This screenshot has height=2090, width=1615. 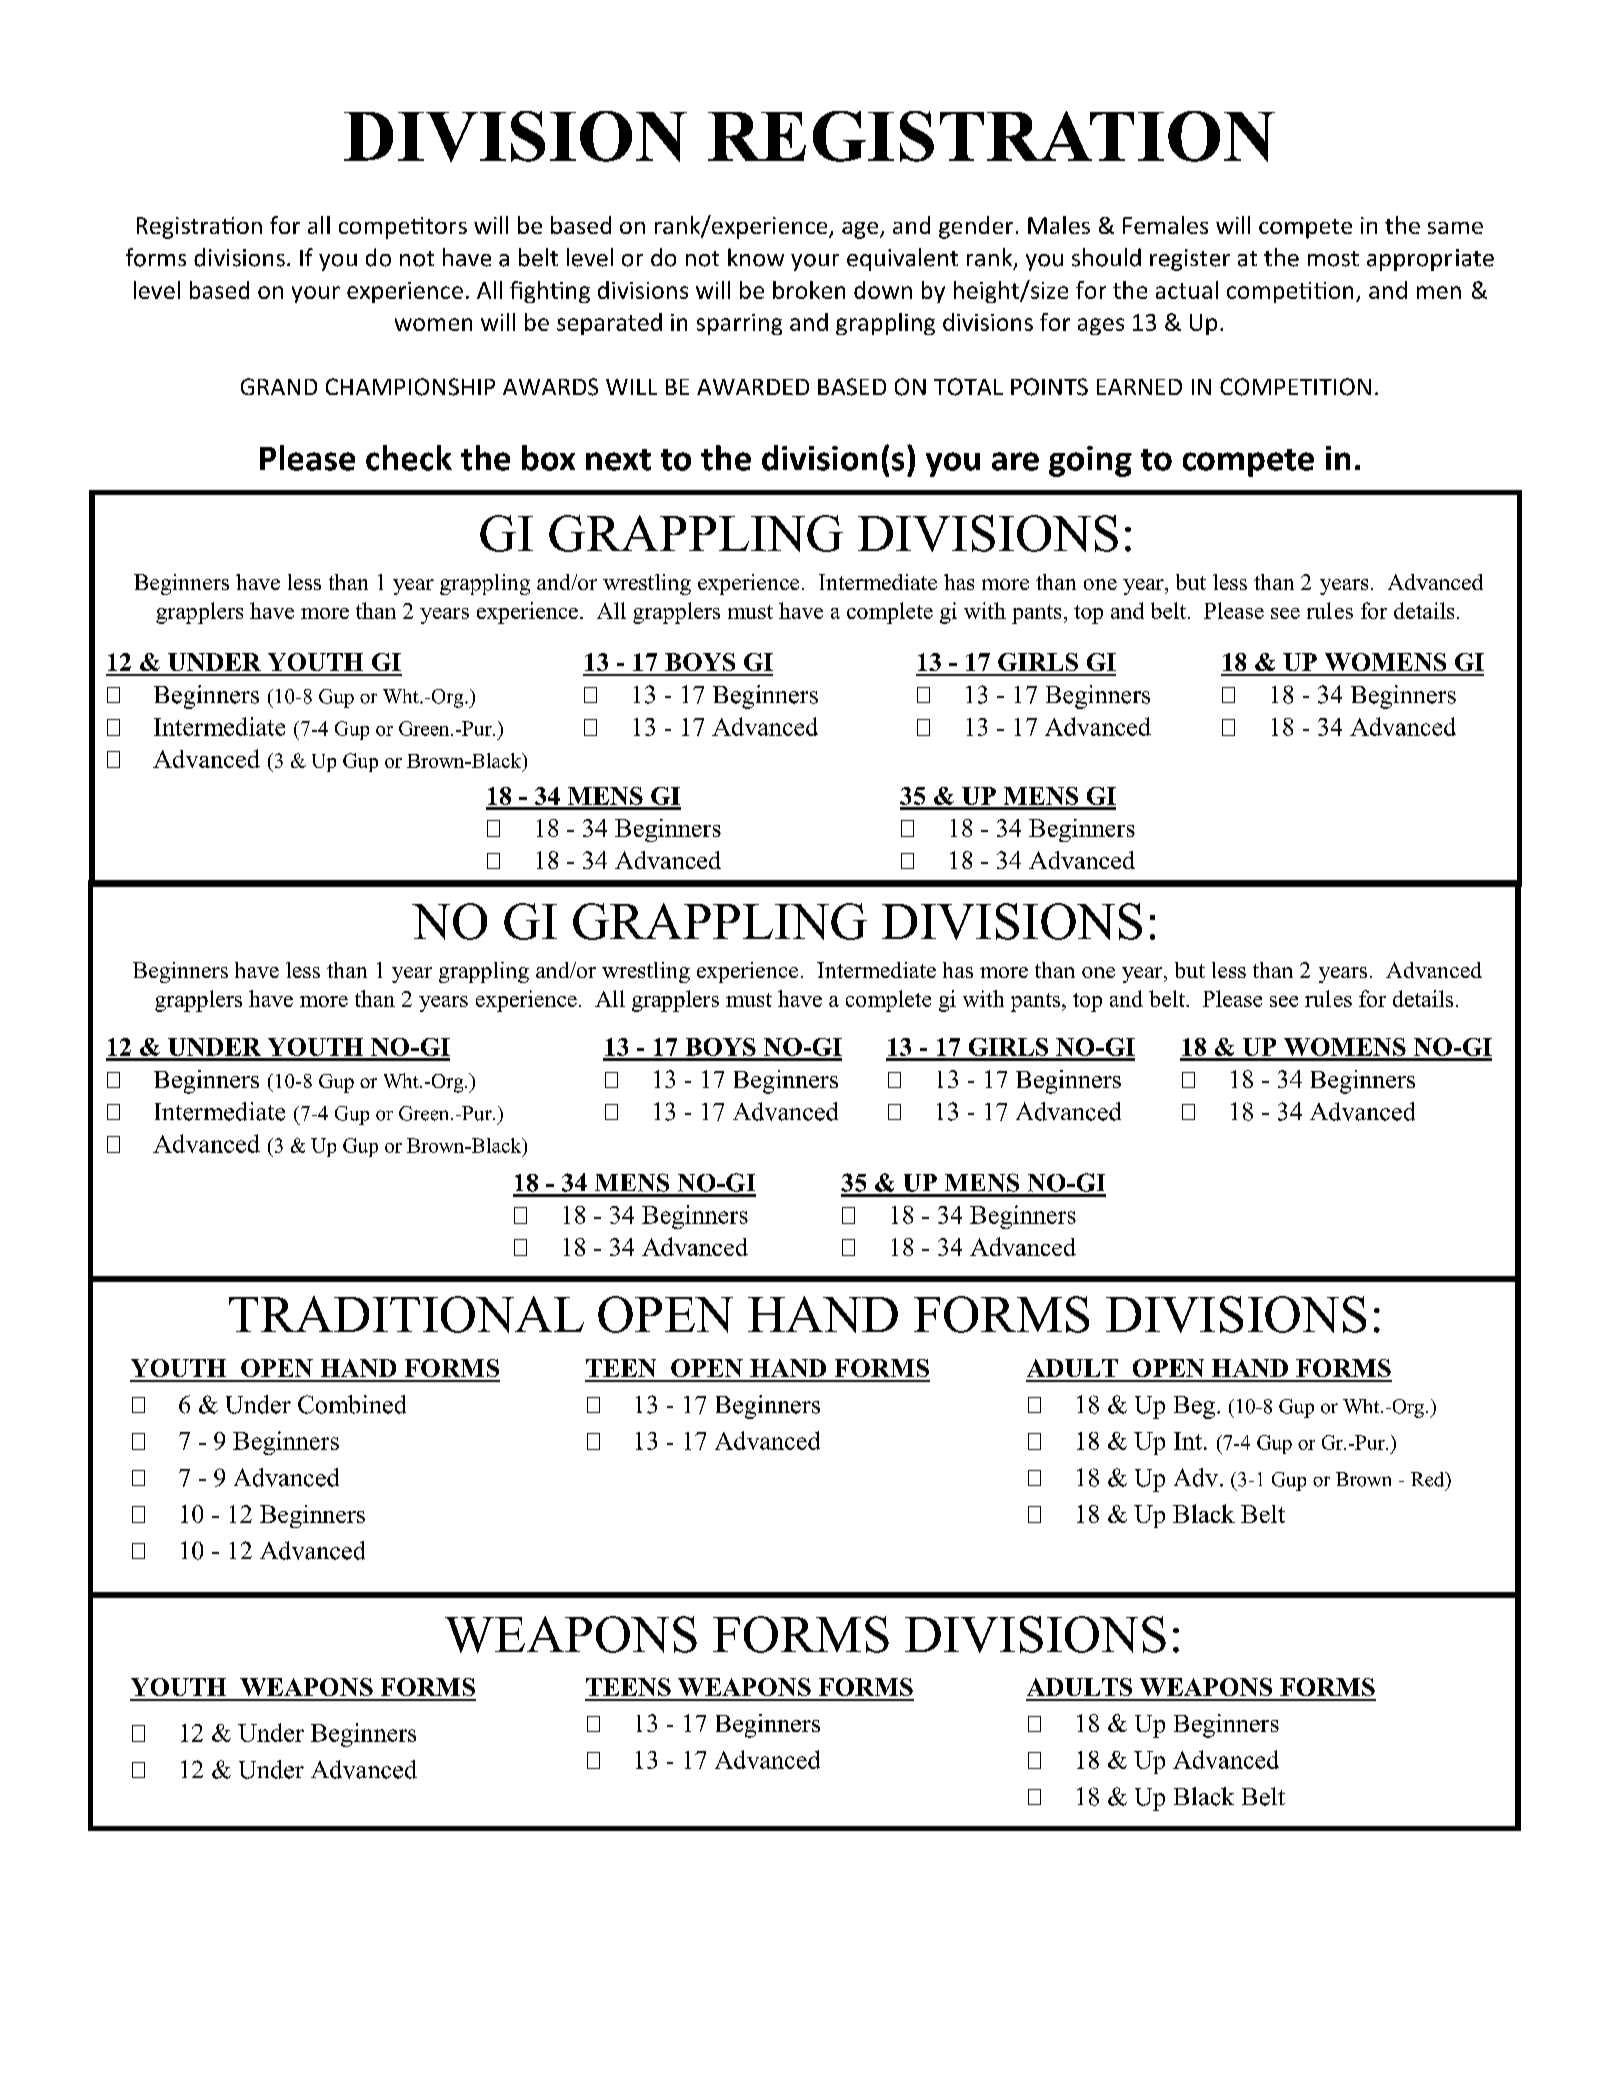 I want to click on Combined, so click(x=352, y=1404).
